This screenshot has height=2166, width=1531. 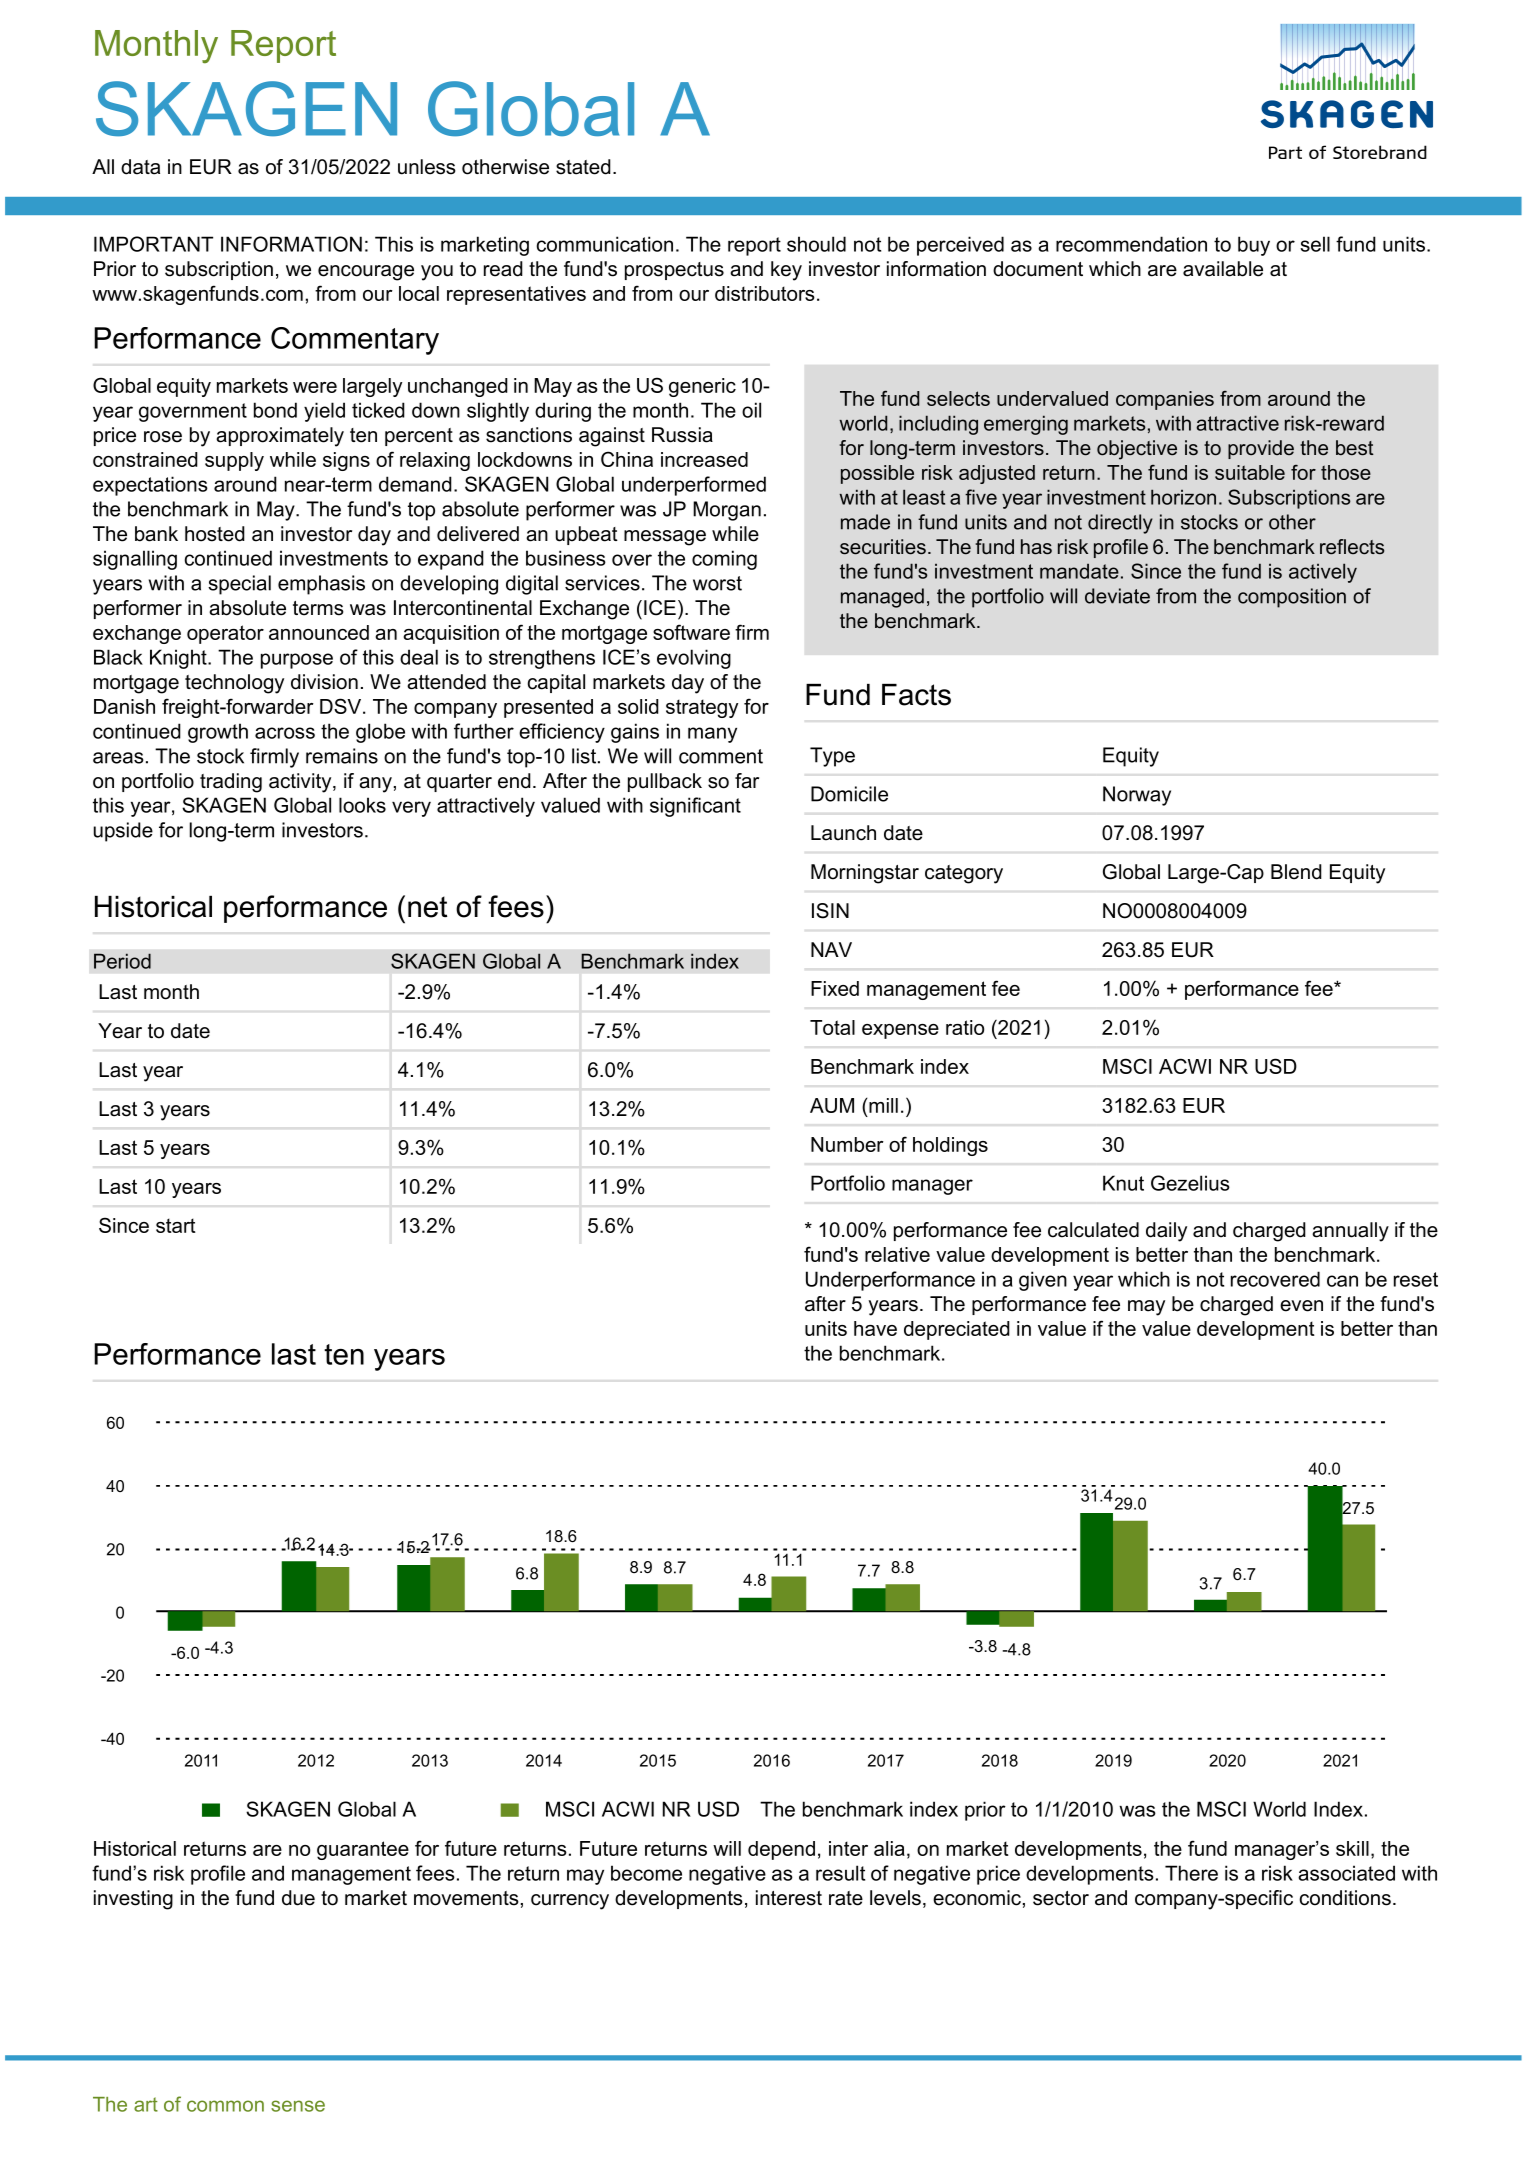 What do you see at coordinates (816, 244) in the screenshot?
I see `should` at bounding box center [816, 244].
